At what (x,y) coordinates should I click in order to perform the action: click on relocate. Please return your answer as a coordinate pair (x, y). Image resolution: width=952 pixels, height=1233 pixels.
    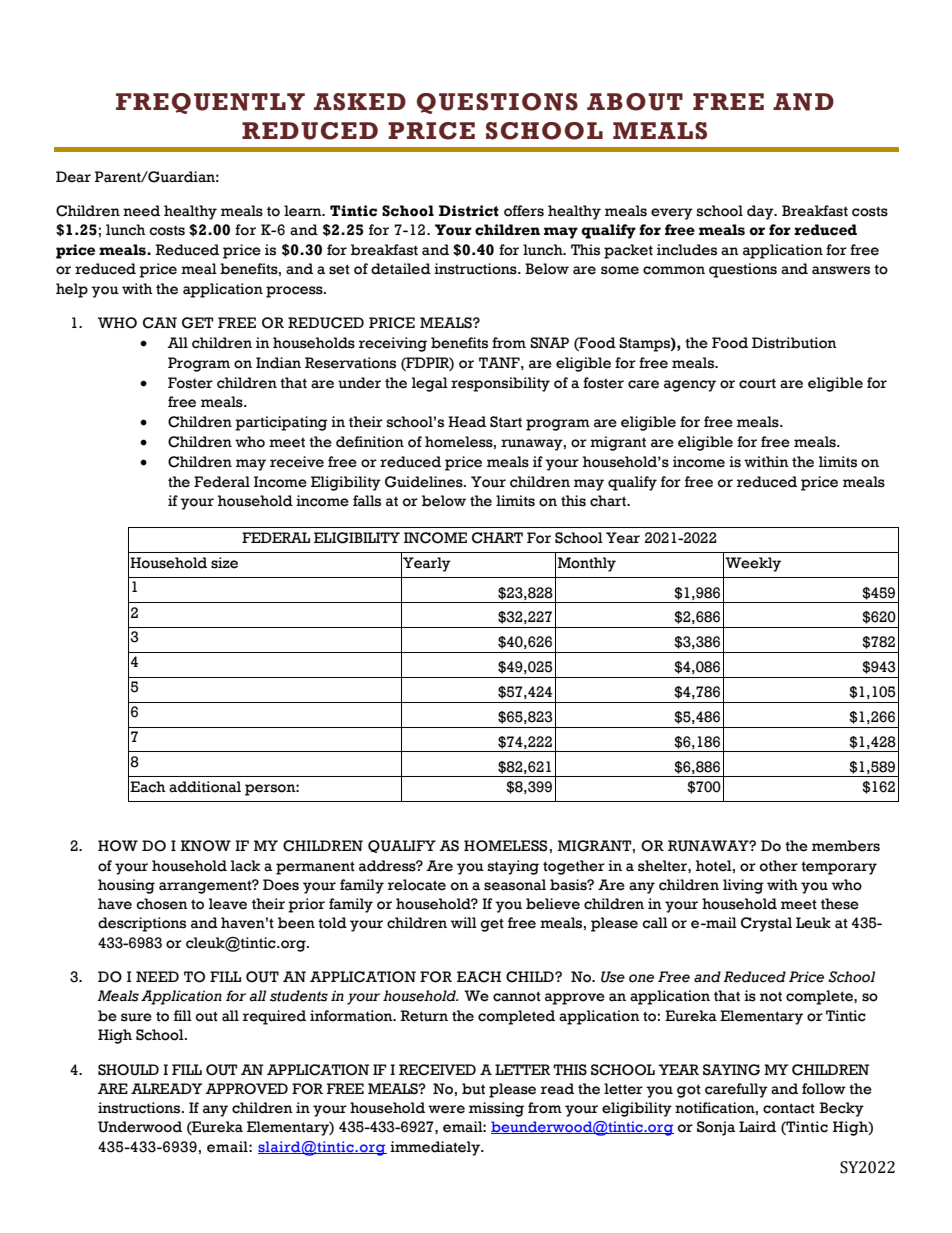
    Looking at the image, I should click on (417, 885).
